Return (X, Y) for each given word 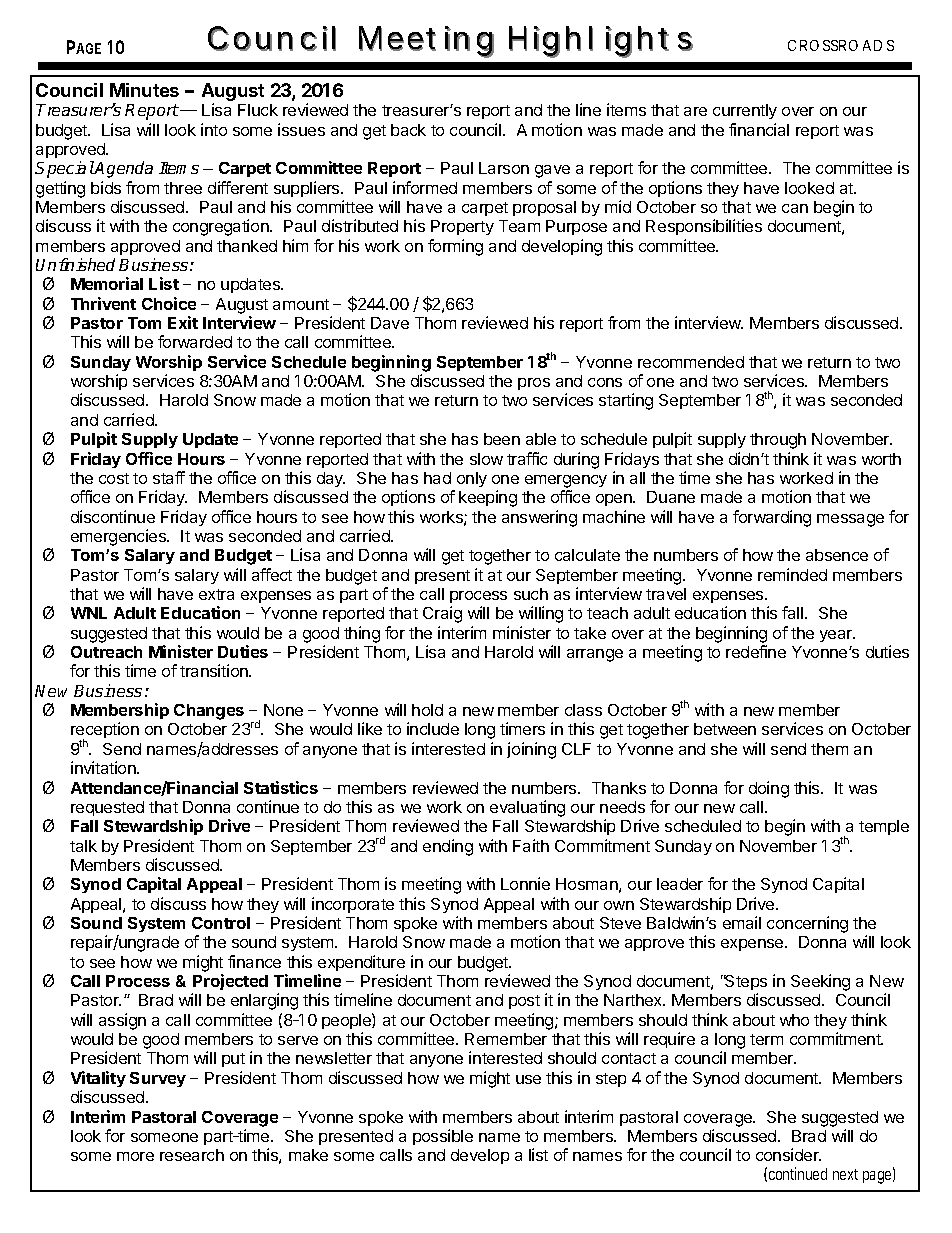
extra (216, 594)
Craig (442, 614)
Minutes (144, 90)
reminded (792, 574)
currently (745, 111)
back (408, 130)
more (135, 1156)
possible (443, 1137)
